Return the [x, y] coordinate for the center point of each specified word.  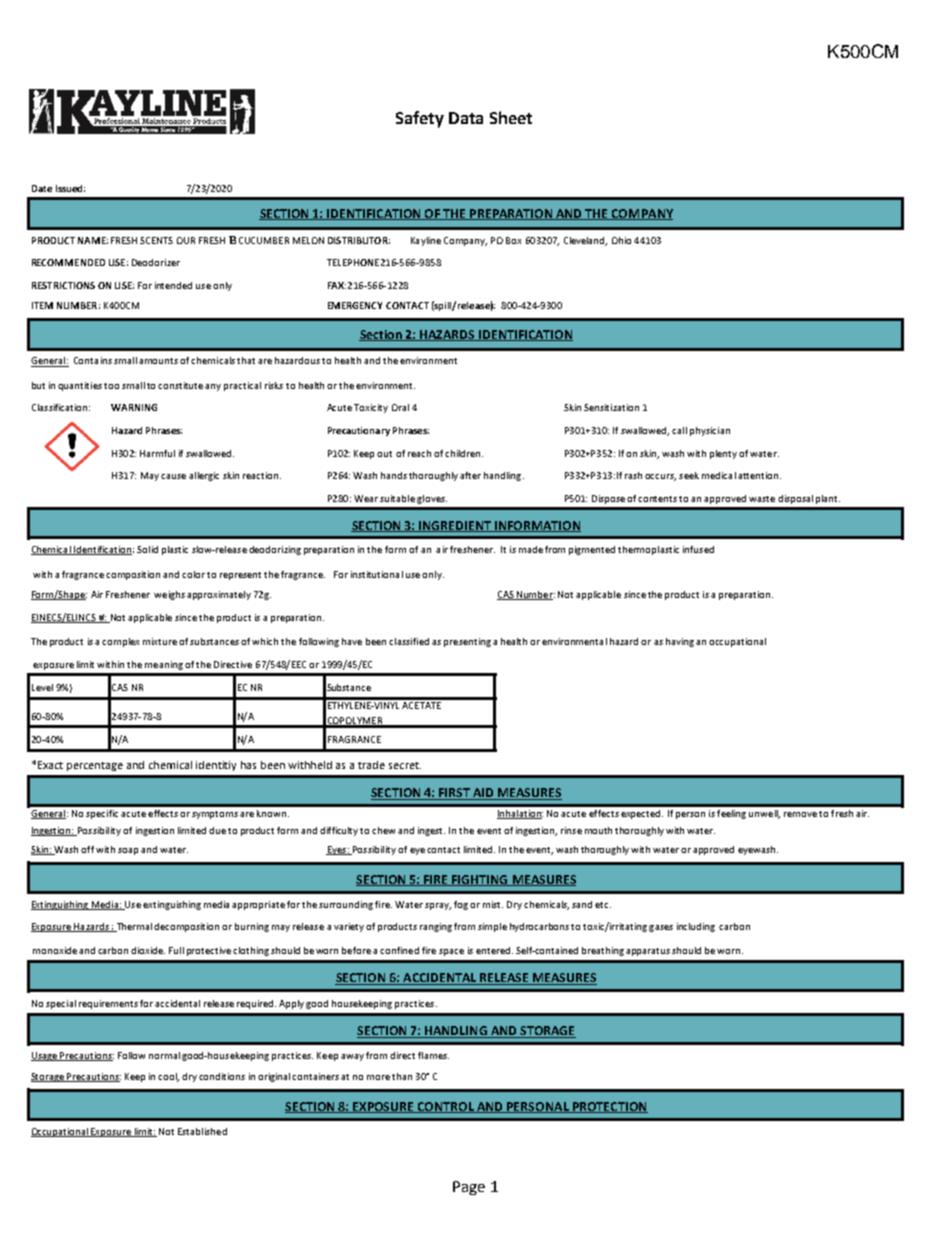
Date [42, 188]
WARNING [134, 407]
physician [710, 431]
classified [409, 641]
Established [202, 1131]
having [680, 642]
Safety [420, 119]
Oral [400, 407]
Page [469, 1188]
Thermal [134, 927]
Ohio [621, 240]
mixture [160, 641]
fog [461, 905]
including [696, 927]
